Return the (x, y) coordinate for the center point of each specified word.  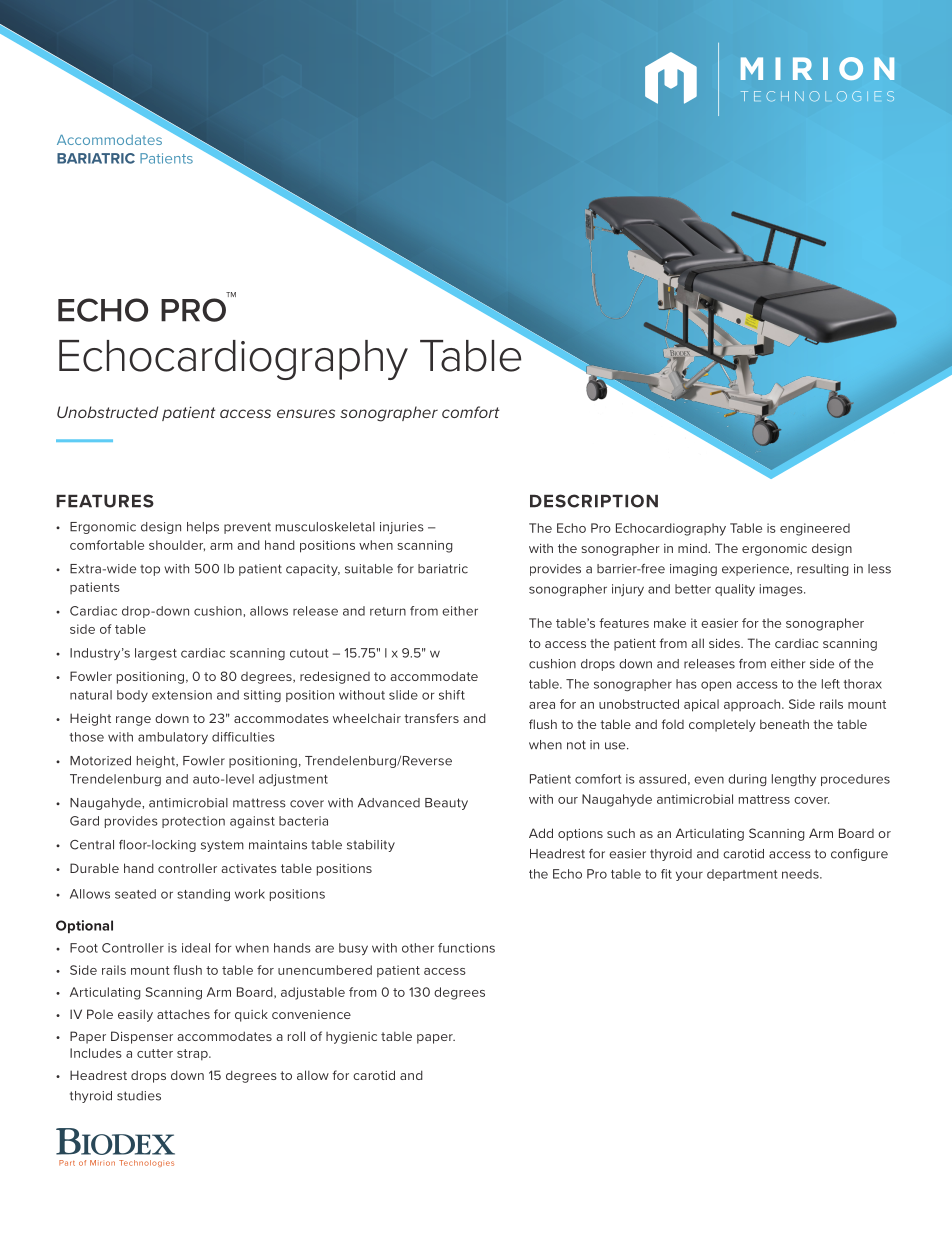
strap (193, 1054)
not (576, 745)
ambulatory (173, 738)
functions (466, 948)
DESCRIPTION (594, 501)
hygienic (351, 1038)
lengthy (794, 780)
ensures (306, 413)
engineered (815, 529)
